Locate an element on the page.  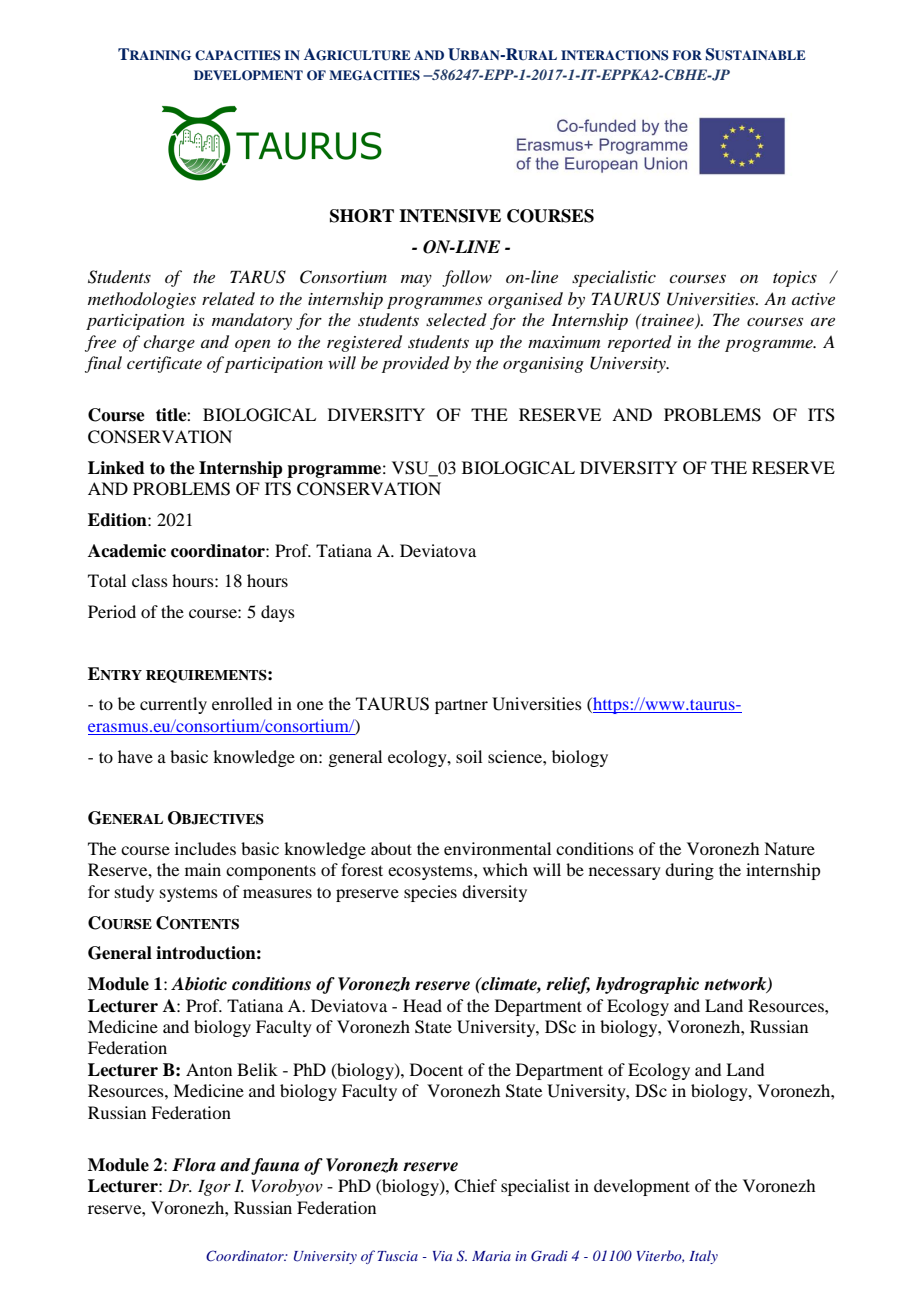
environmental is located at coordinates (497, 848).
